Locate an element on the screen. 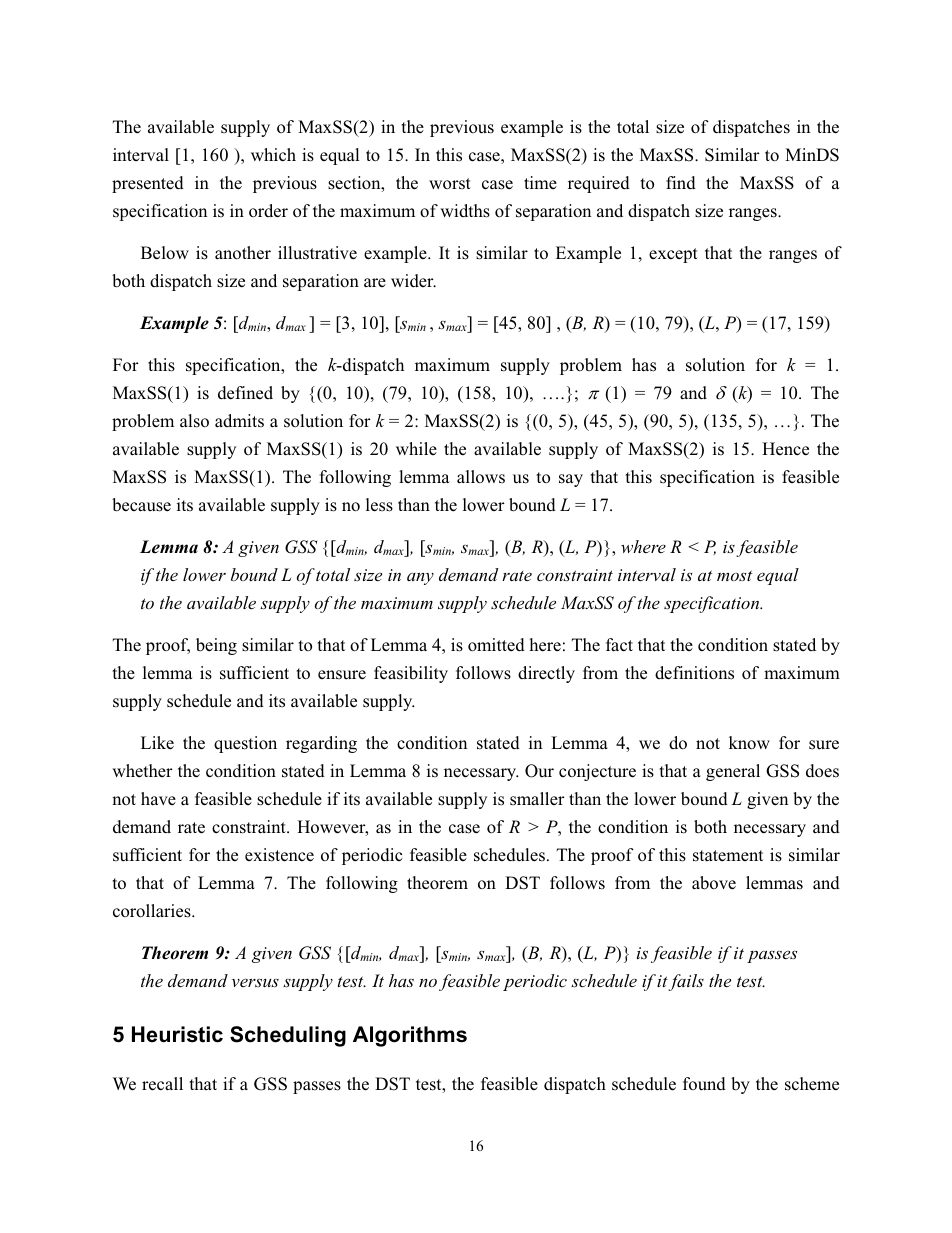 Image resolution: width=952 pixels, height=1233 pixels. smaller is located at coordinates (537, 799).
